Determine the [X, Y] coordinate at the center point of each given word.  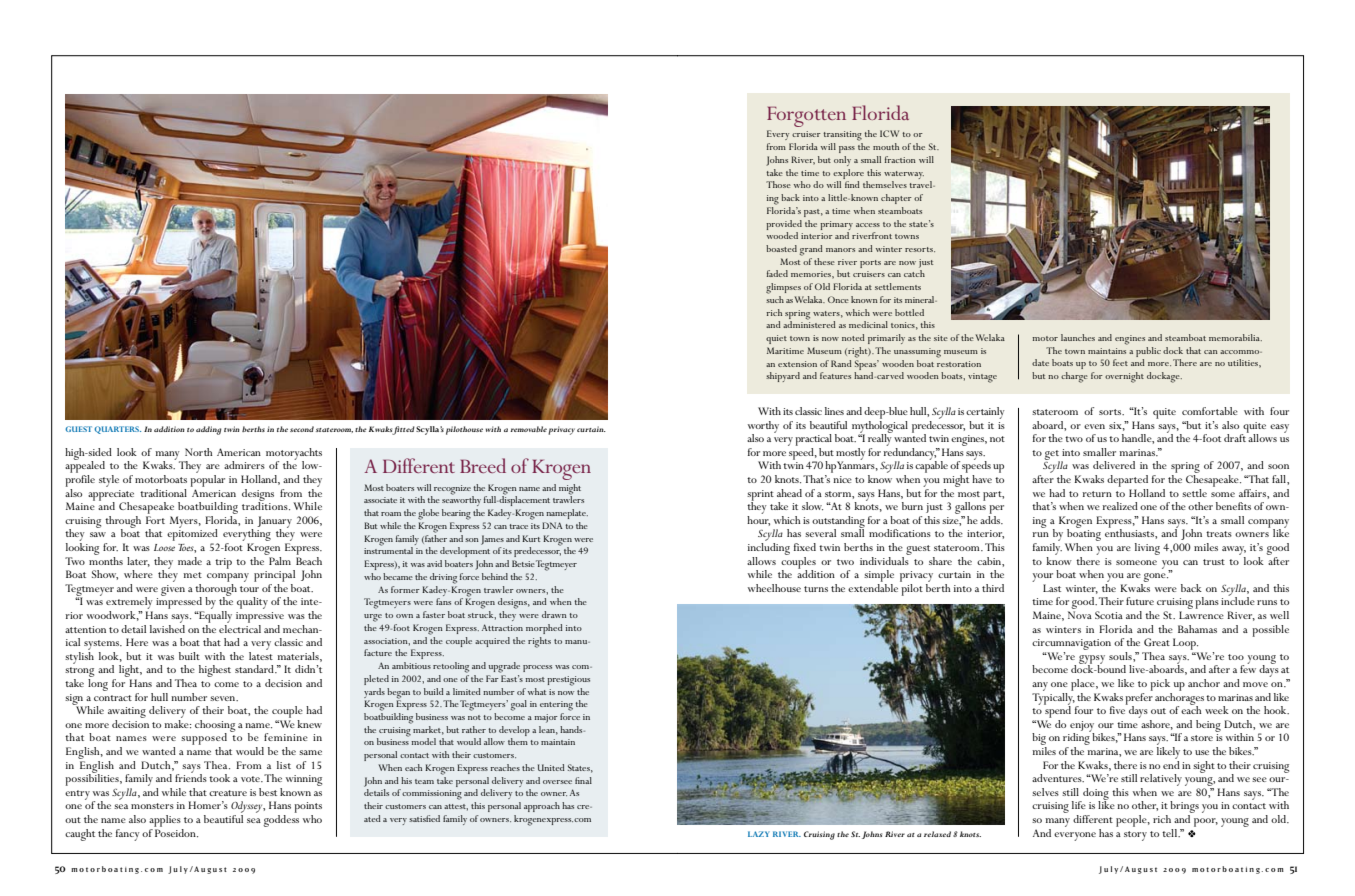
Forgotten [806, 117]
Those [778, 184]
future [1140, 601]
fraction [900, 159]
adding [208, 430]
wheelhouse [774, 588]
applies [165, 821]
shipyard [783, 377]
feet [1120, 362]
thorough [216, 589]
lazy [759, 834]
